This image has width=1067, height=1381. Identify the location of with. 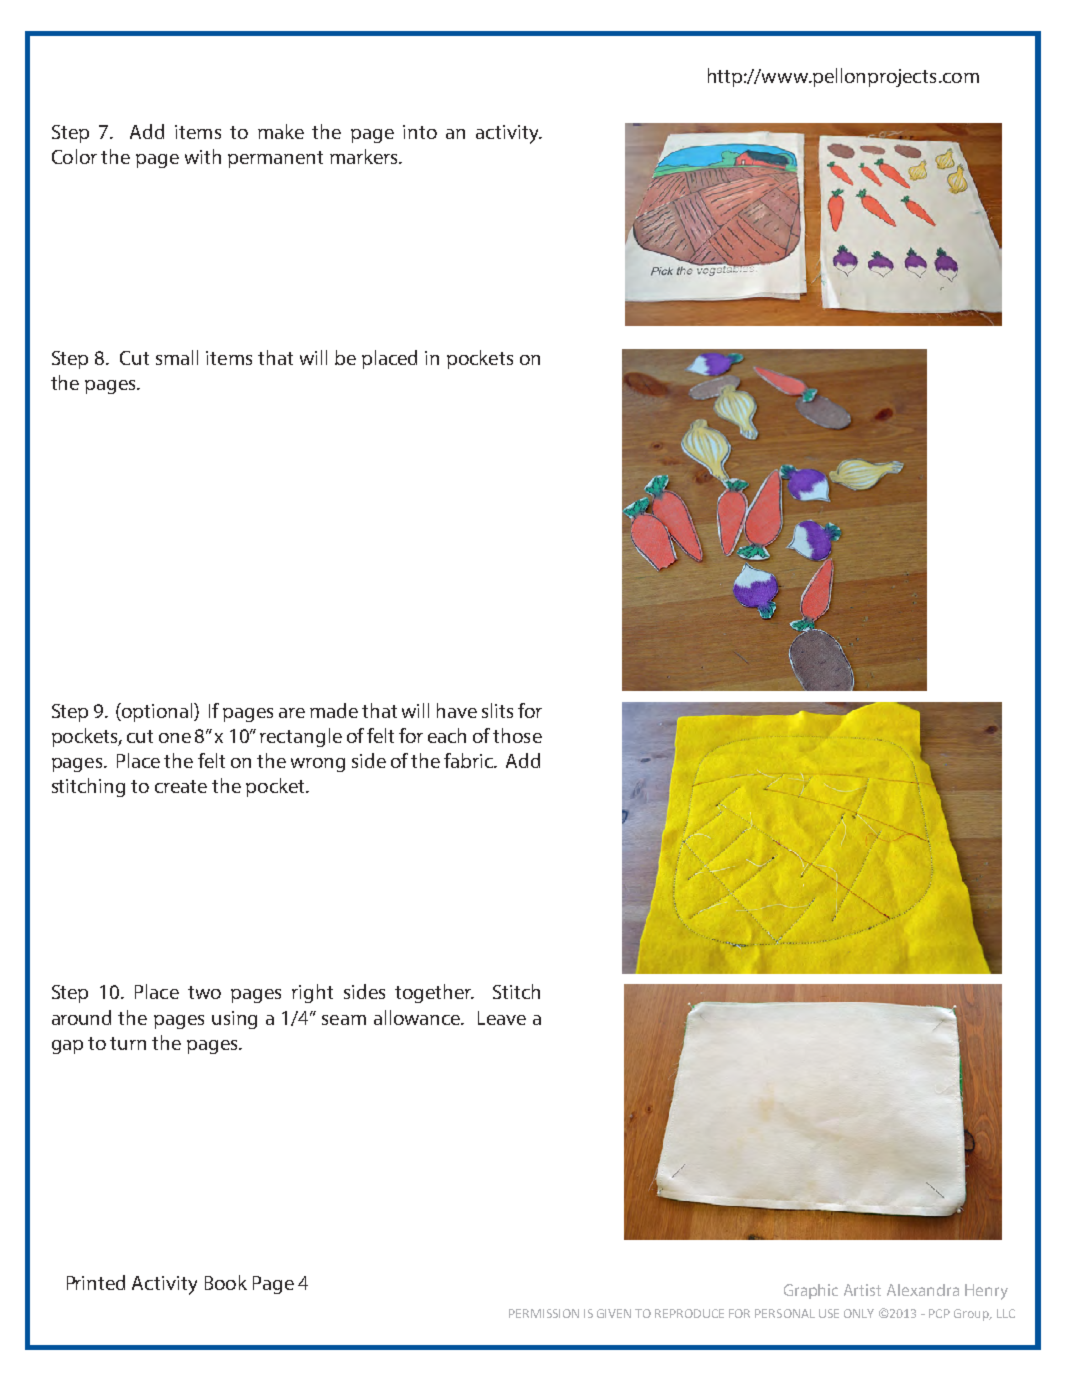
(203, 156).
